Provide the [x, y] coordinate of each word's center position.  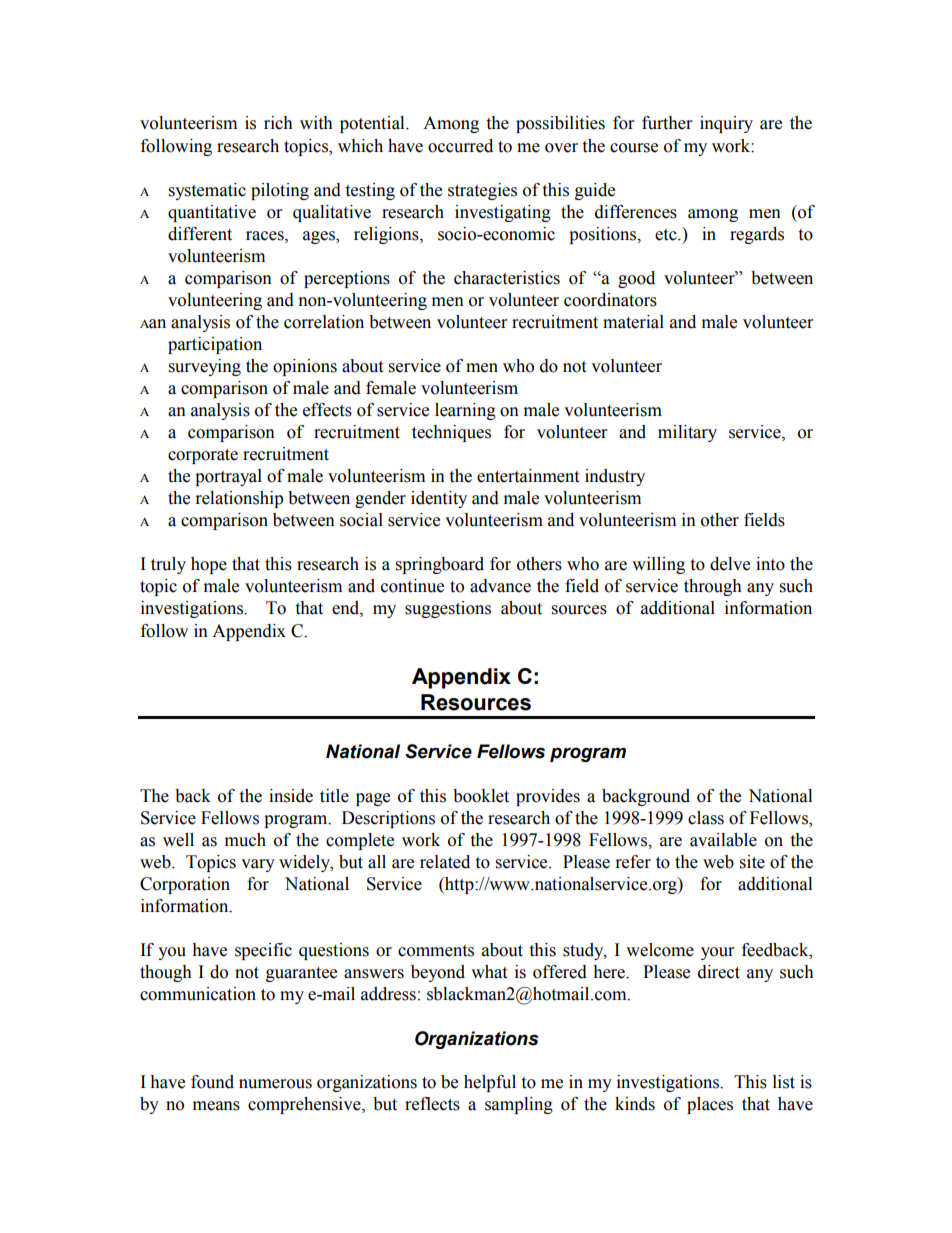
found [212, 1082]
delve [730, 564]
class [706, 818]
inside [291, 796]
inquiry [726, 124]
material [633, 322]
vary [258, 865]
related [445, 862]
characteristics [507, 278]
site [752, 862]
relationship [239, 499]
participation [215, 345]
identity [439, 499]
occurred [460, 146]
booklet [481, 796]
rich [278, 123]
